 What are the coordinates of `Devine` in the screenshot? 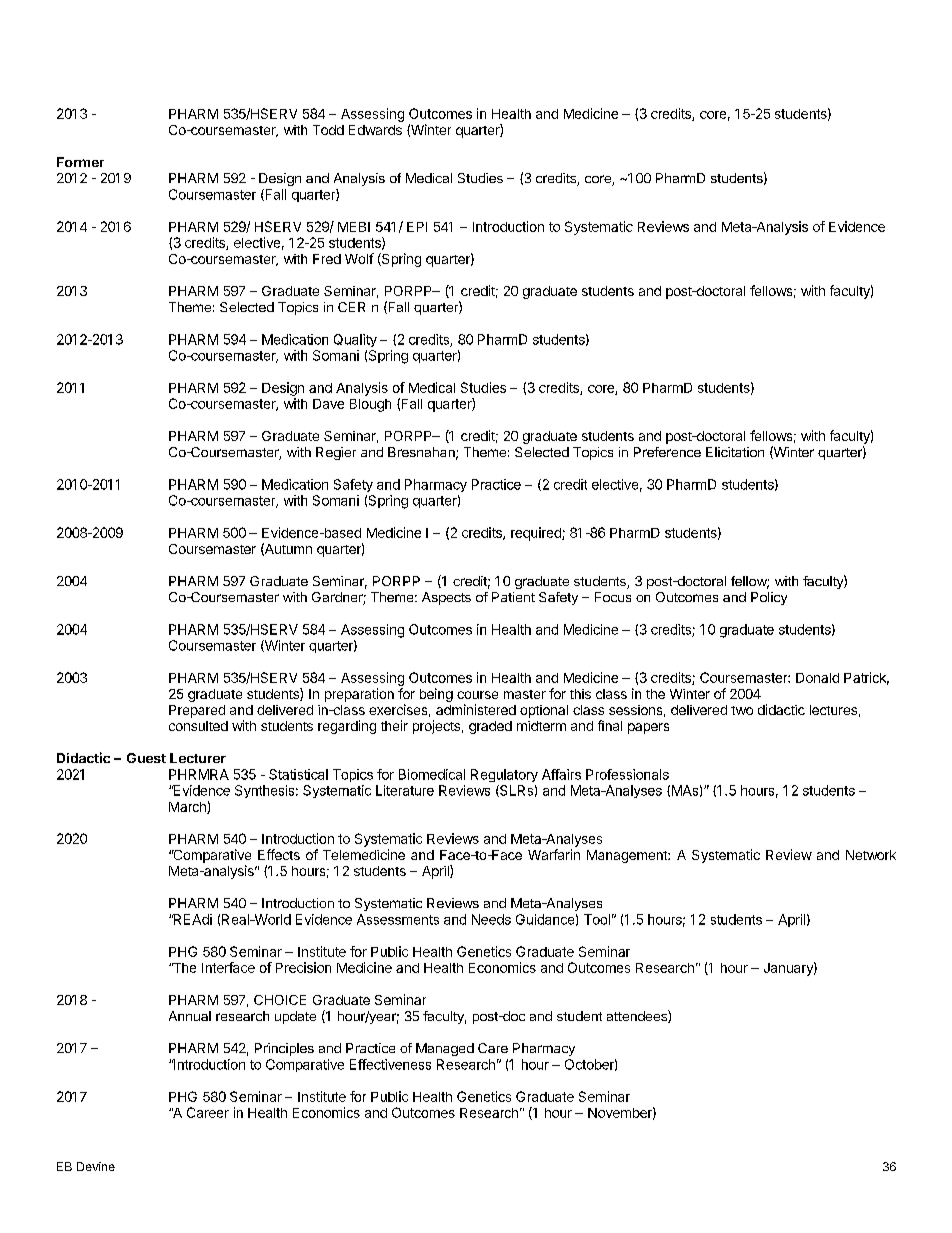 It's located at (96, 1166).
